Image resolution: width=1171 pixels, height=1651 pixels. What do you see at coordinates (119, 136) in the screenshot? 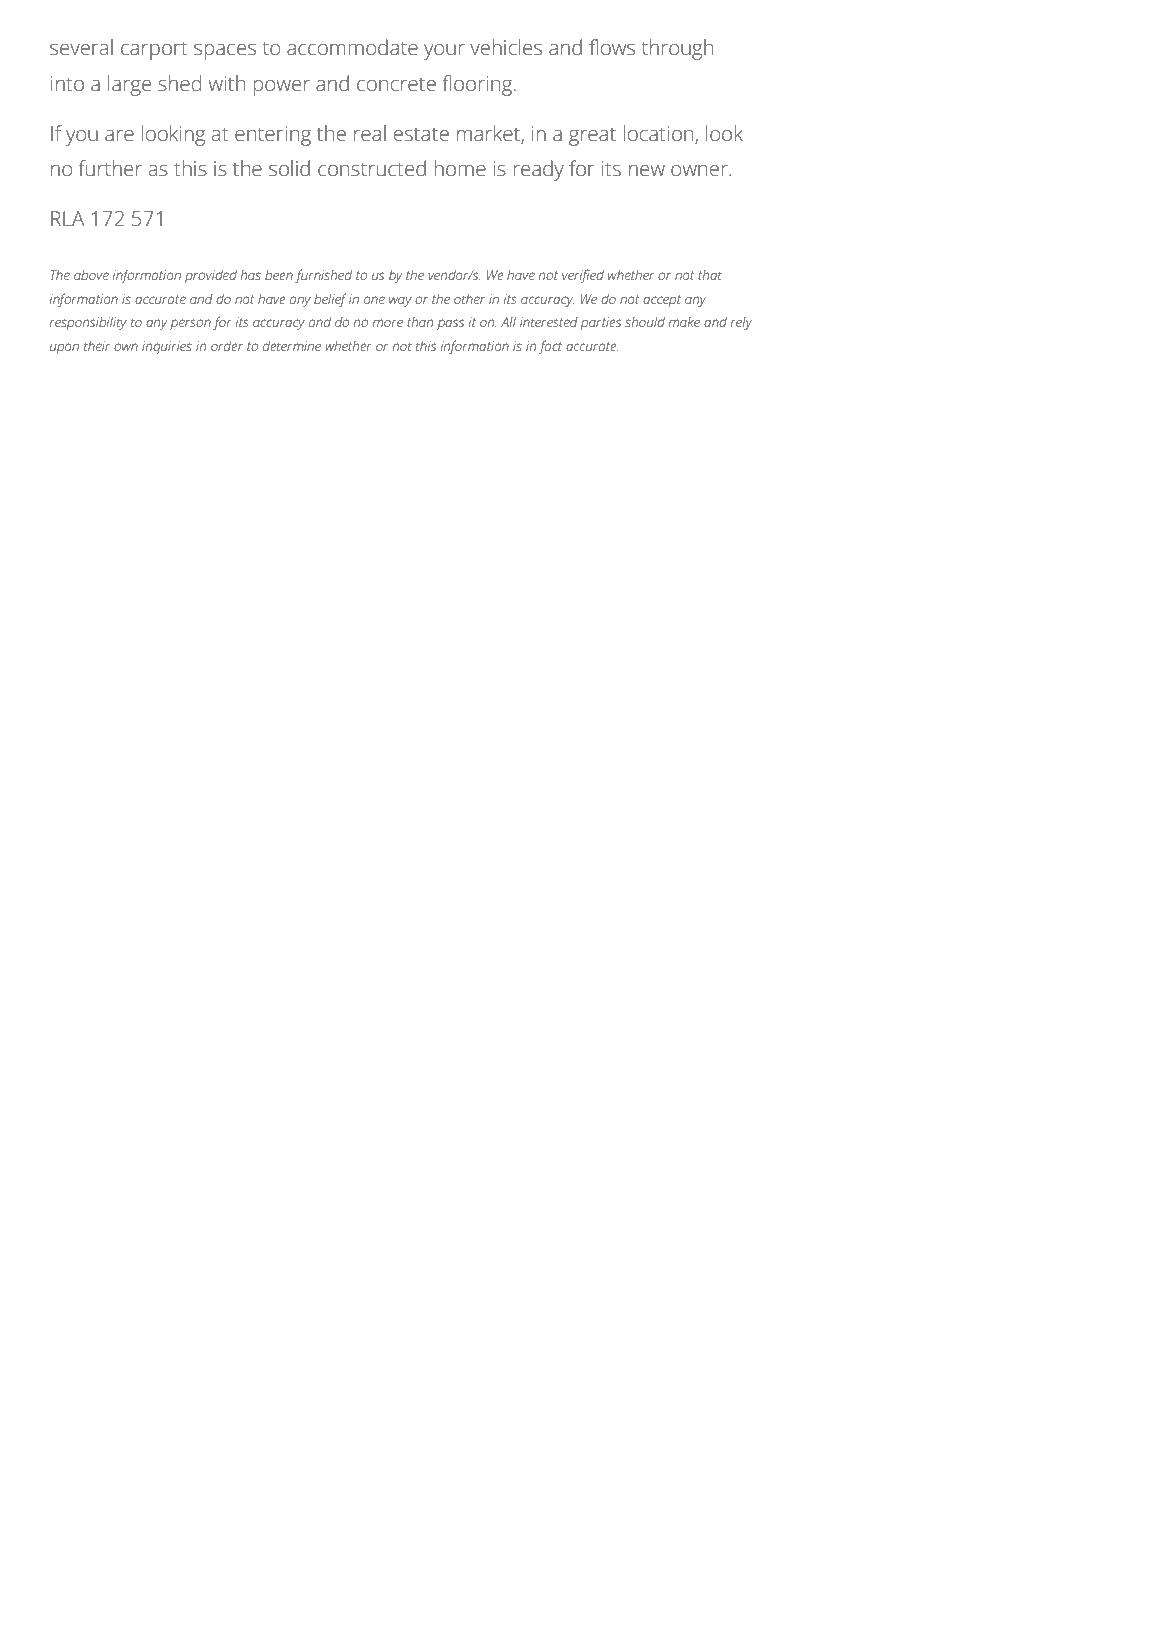
I see `are` at bounding box center [119, 136].
